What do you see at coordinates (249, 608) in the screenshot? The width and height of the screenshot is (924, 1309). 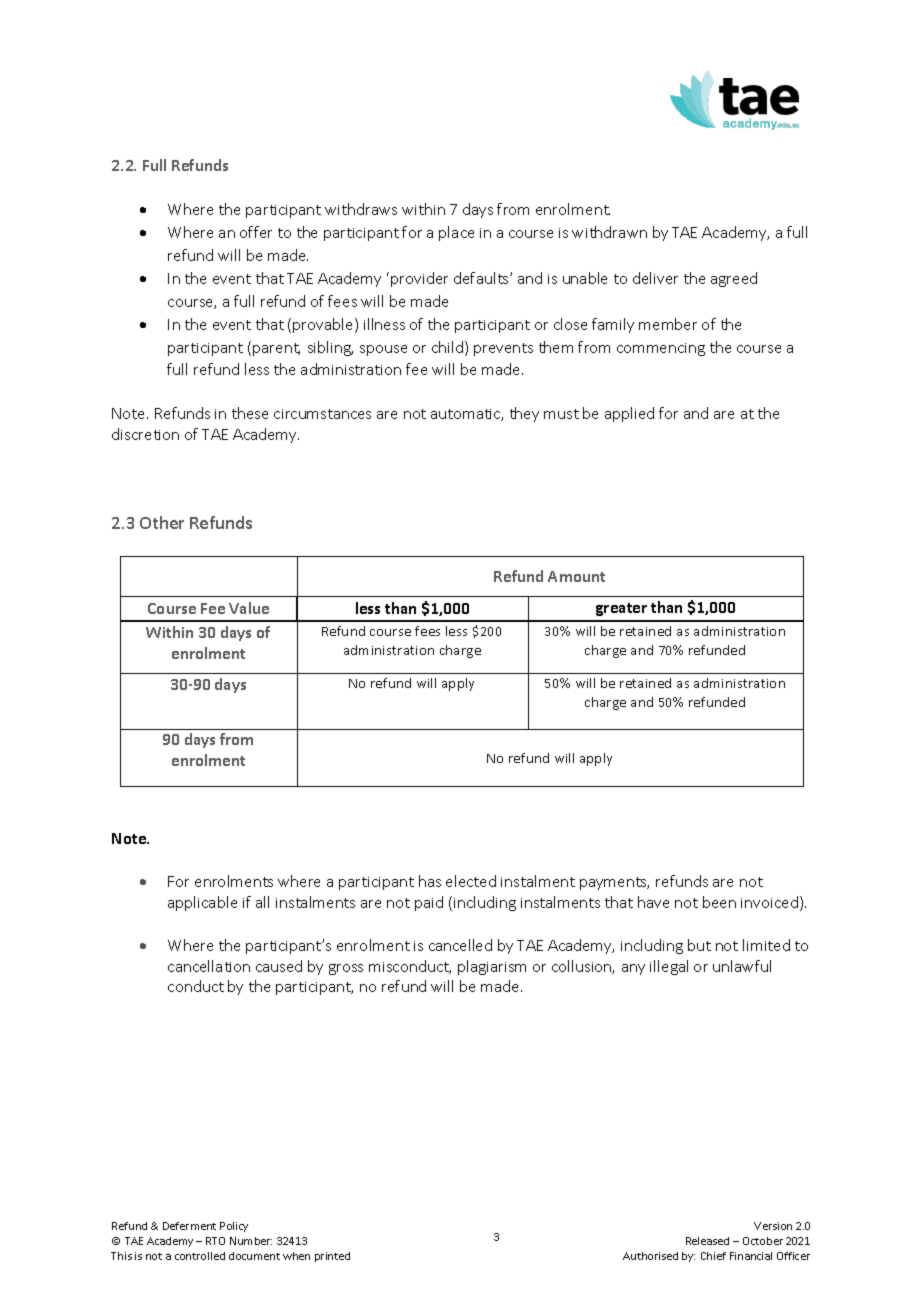 I see `Value` at bounding box center [249, 608].
